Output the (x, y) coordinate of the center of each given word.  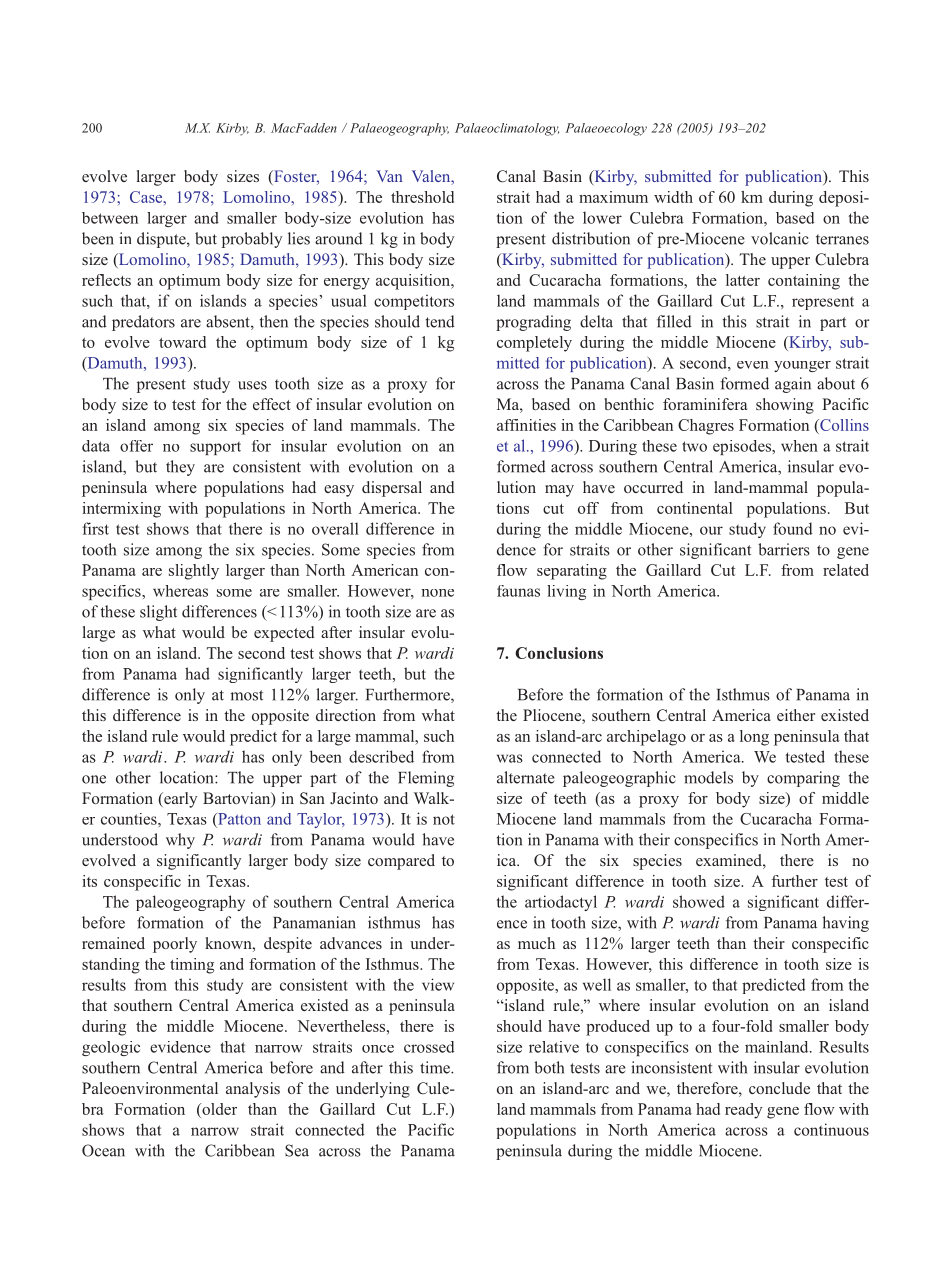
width (673, 197)
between (110, 218)
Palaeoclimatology (507, 129)
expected (284, 634)
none (437, 593)
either (796, 715)
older (218, 1109)
